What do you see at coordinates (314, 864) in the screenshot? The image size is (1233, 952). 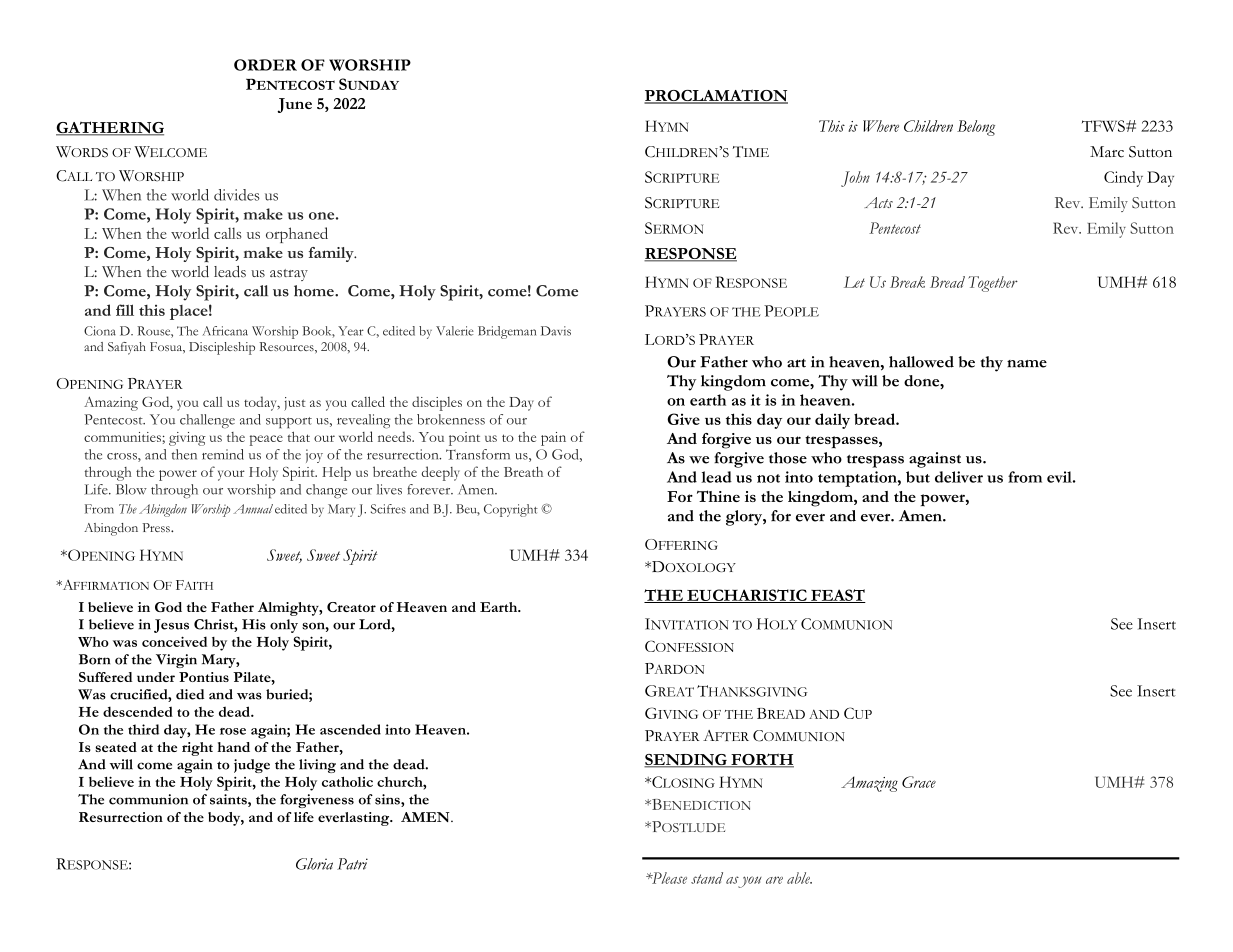 I see `Gloria` at bounding box center [314, 864].
